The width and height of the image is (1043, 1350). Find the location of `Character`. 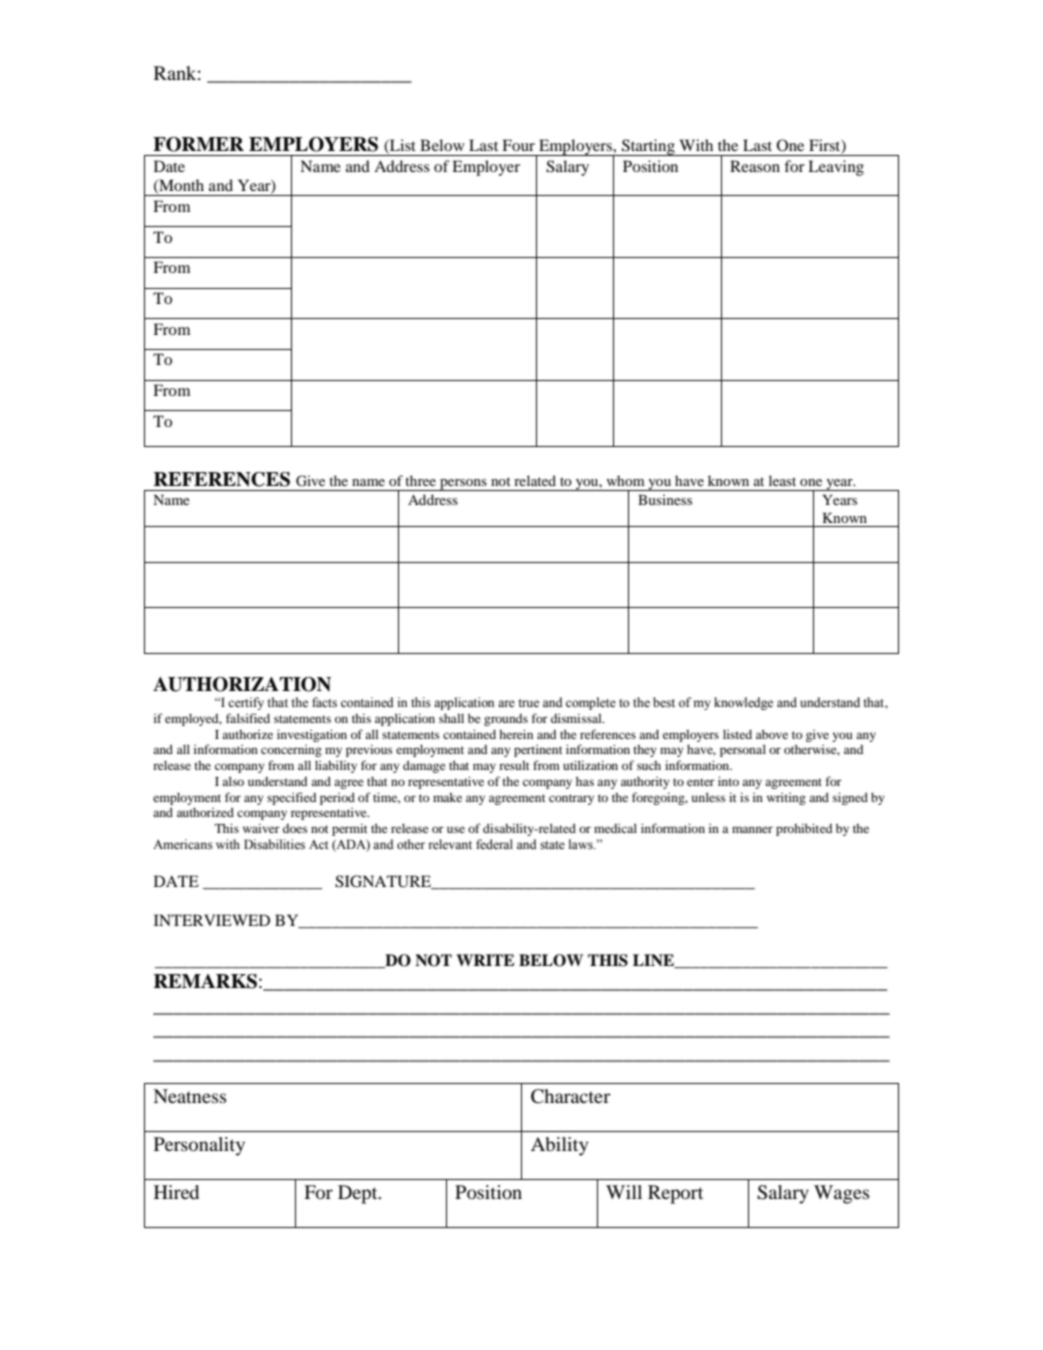

Character is located at coordinates (571, 1096).
